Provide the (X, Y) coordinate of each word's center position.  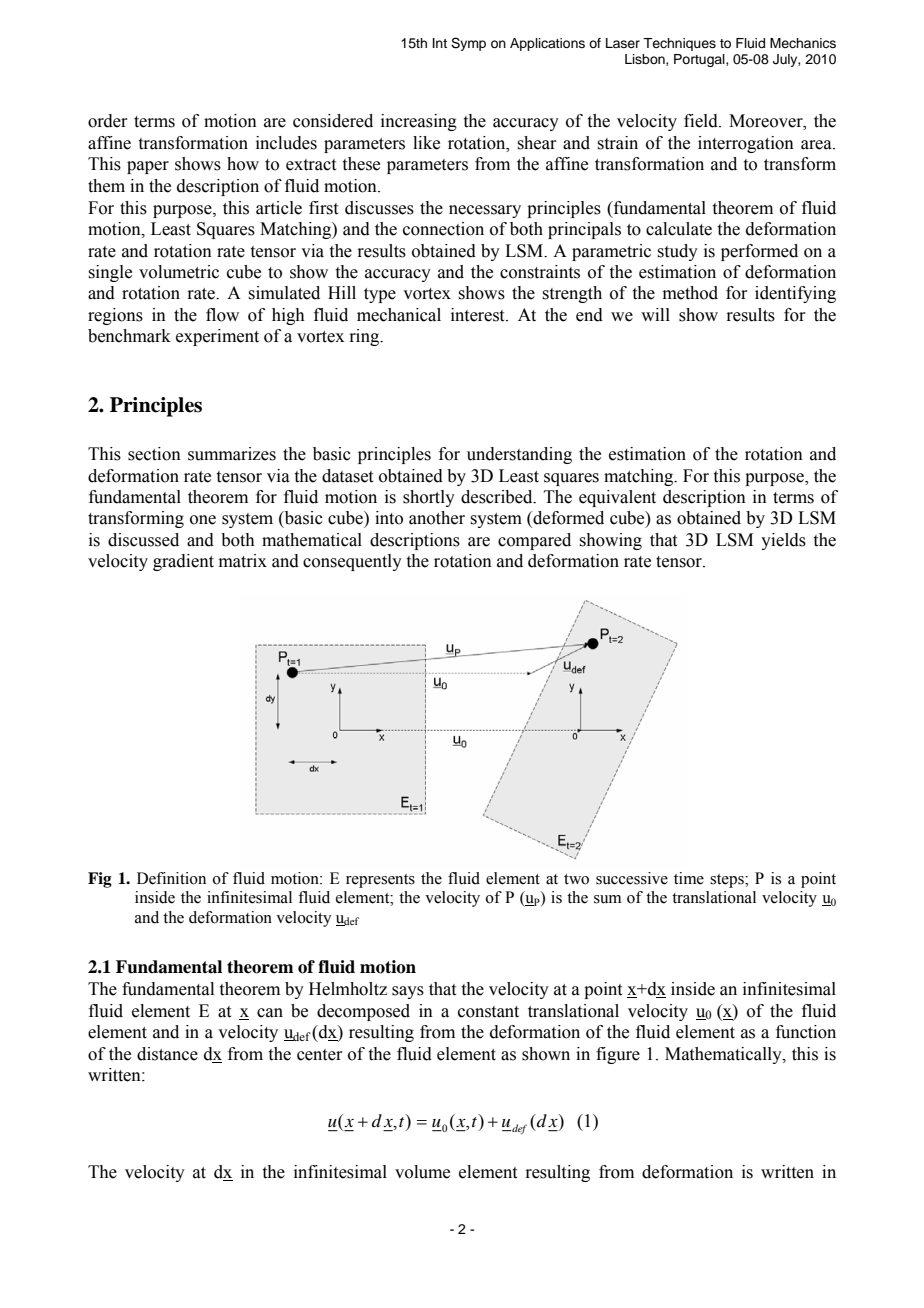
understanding (519, 455)
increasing (419, 122)
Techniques (679, 44)
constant (488, 1012)
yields (783, 541)
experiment (217, 337)
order (108, 121)
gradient (183, 562)
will (655, 314)
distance (167, 1054)
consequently (352, 562)
